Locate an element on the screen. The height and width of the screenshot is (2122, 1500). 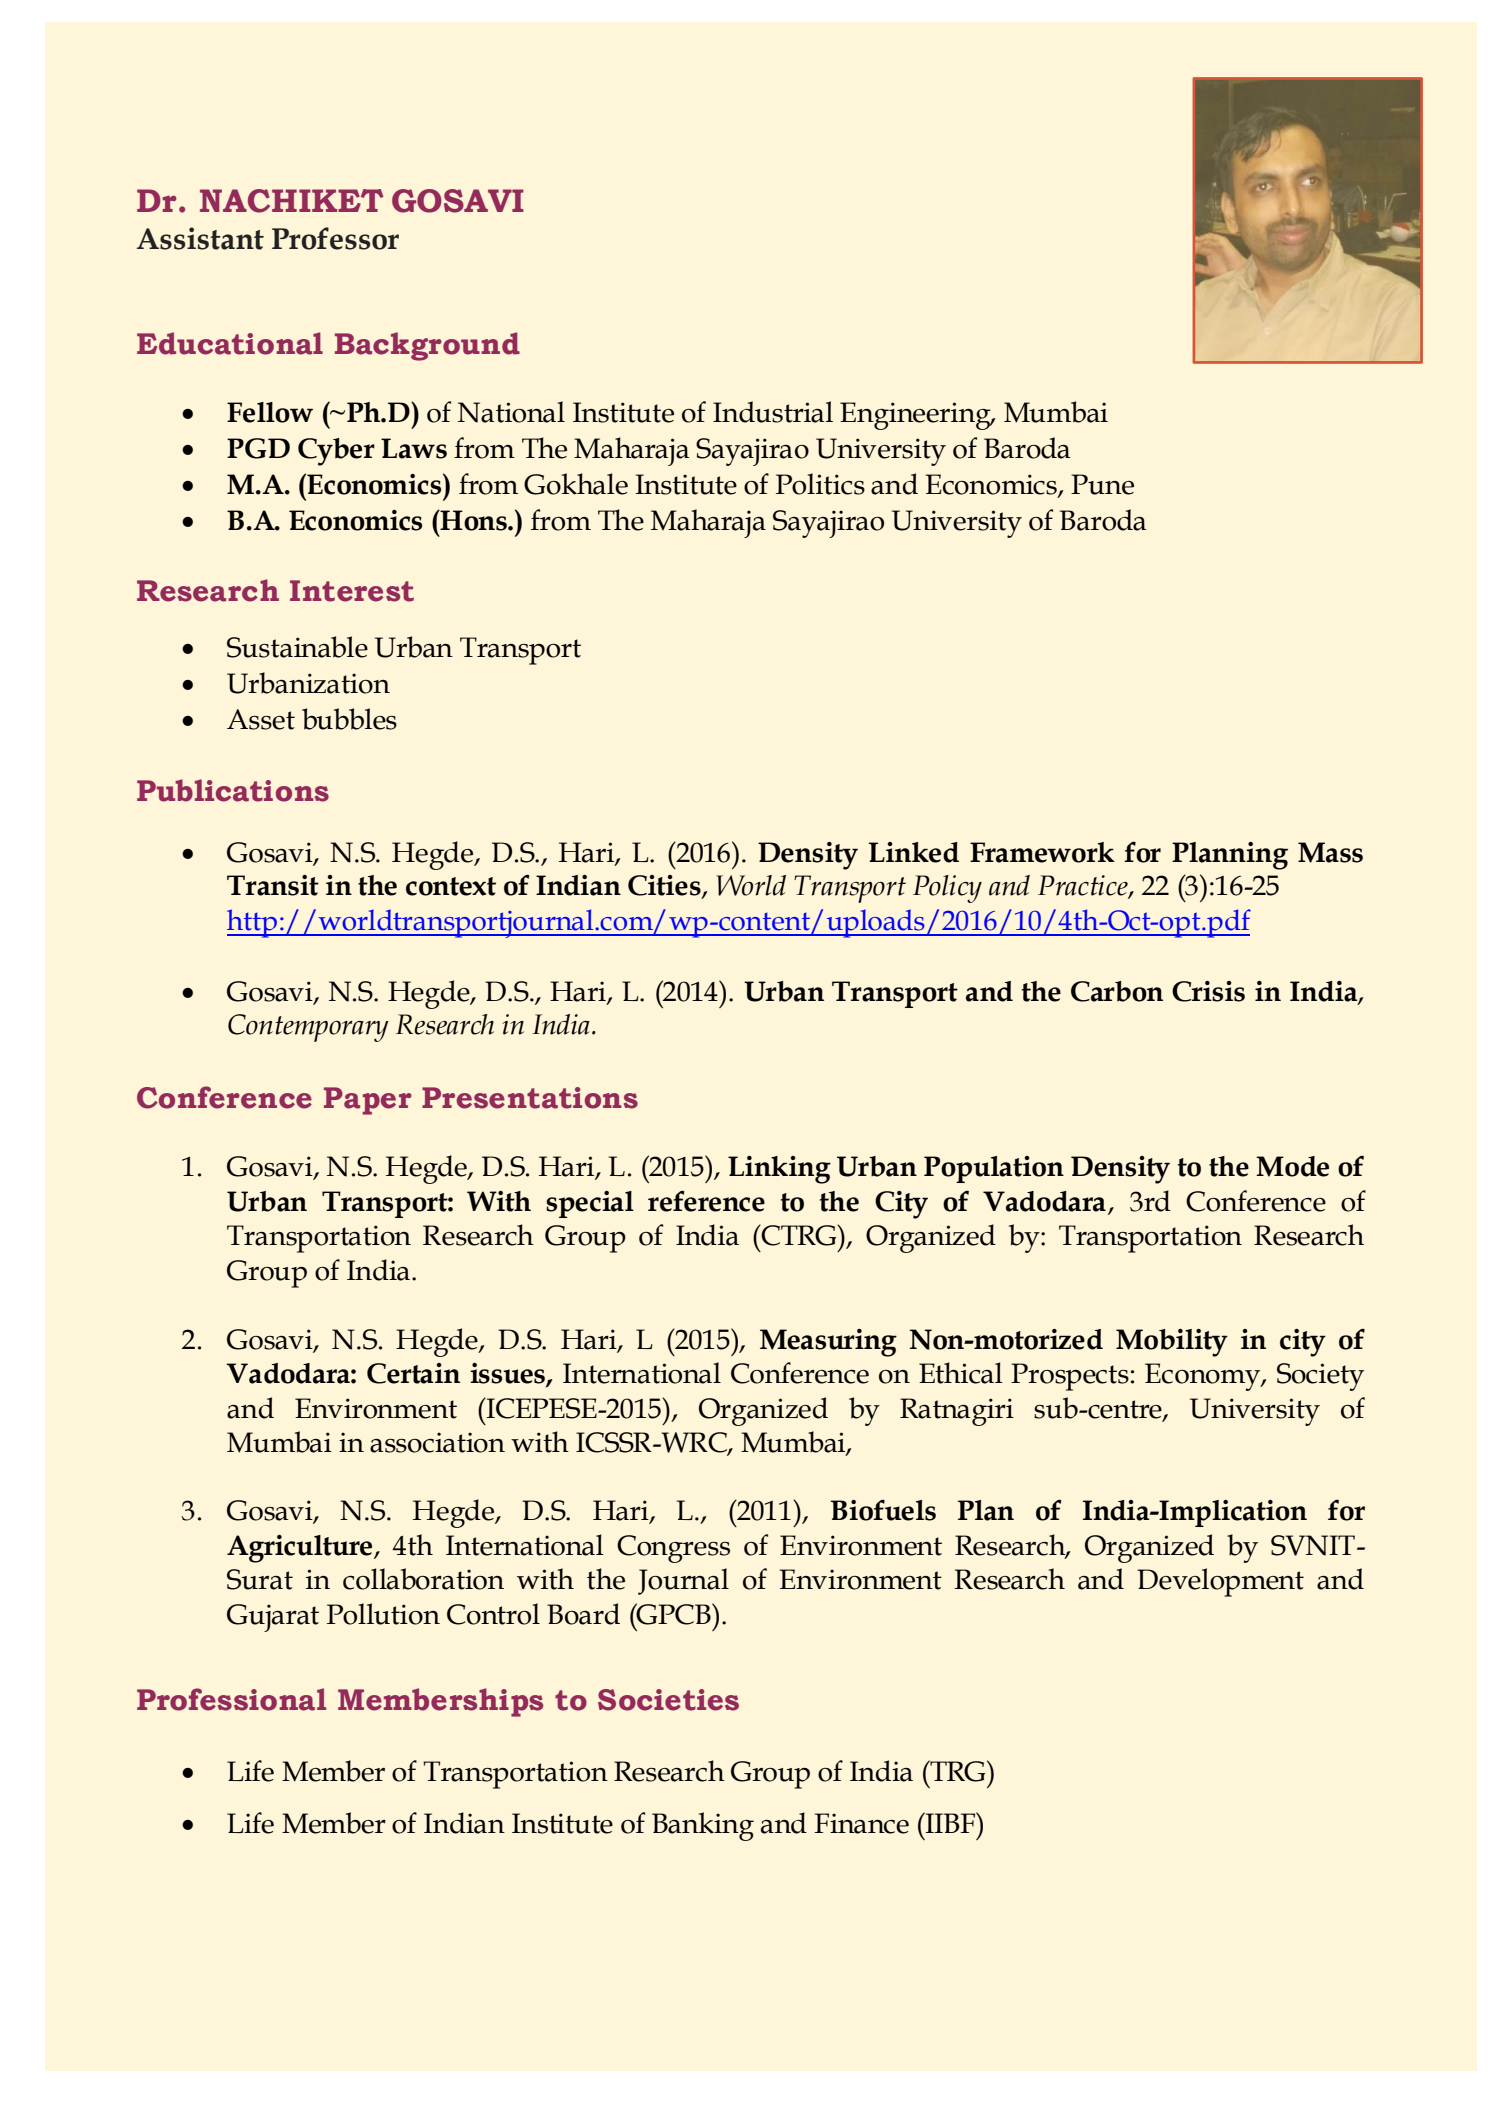
Pune is located at coordinates (1102, 484).
